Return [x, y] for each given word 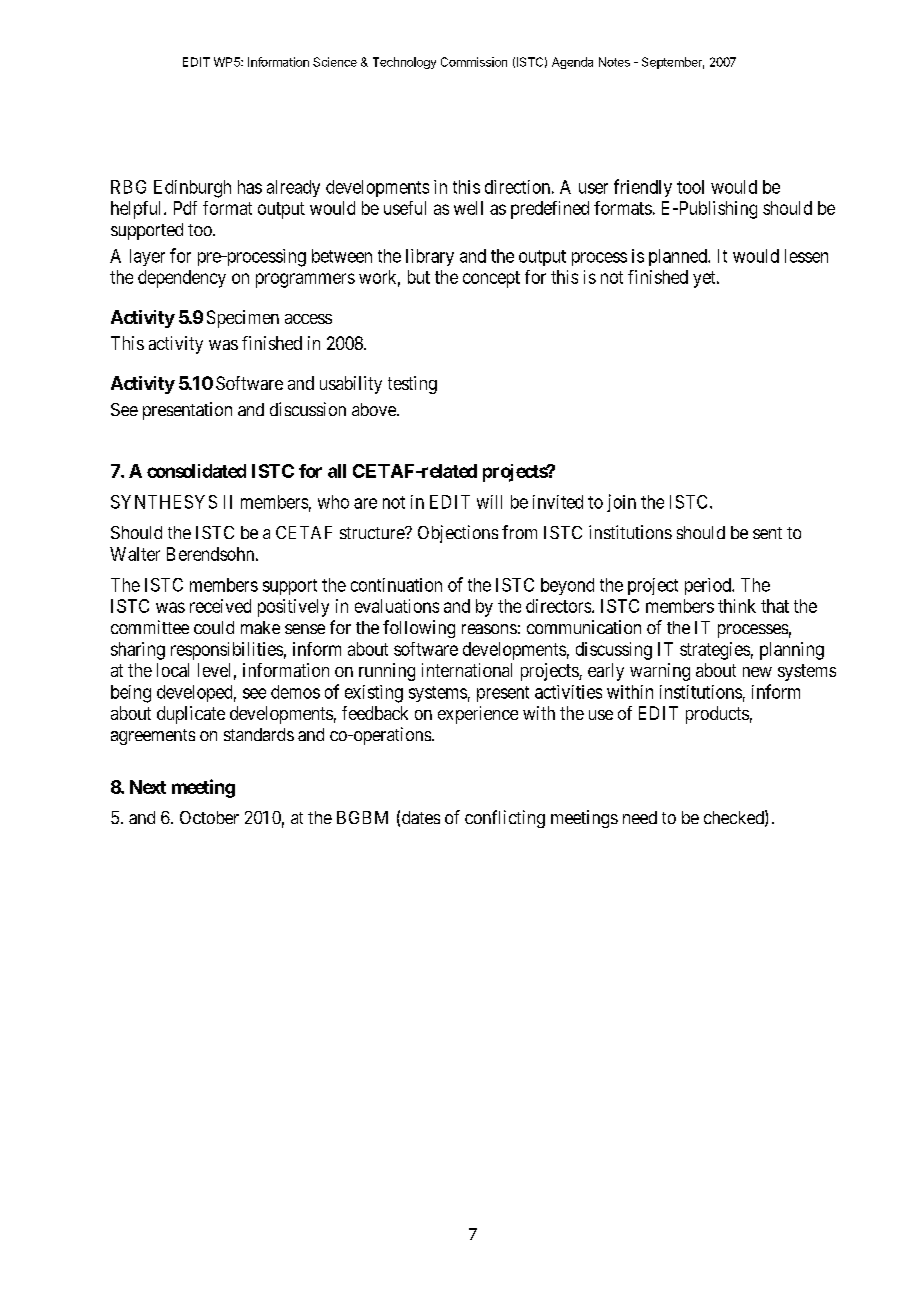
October [209, 817]
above [375, 409]
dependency [182, 279]
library [430, 257]
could [214, 627]
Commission [474, 62]
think [737, 606]
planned [679, 257]
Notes [614, 62]
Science [335, 62]
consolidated [196, 471]
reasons [489, 629]
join [621, 503]
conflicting [505, 819]
